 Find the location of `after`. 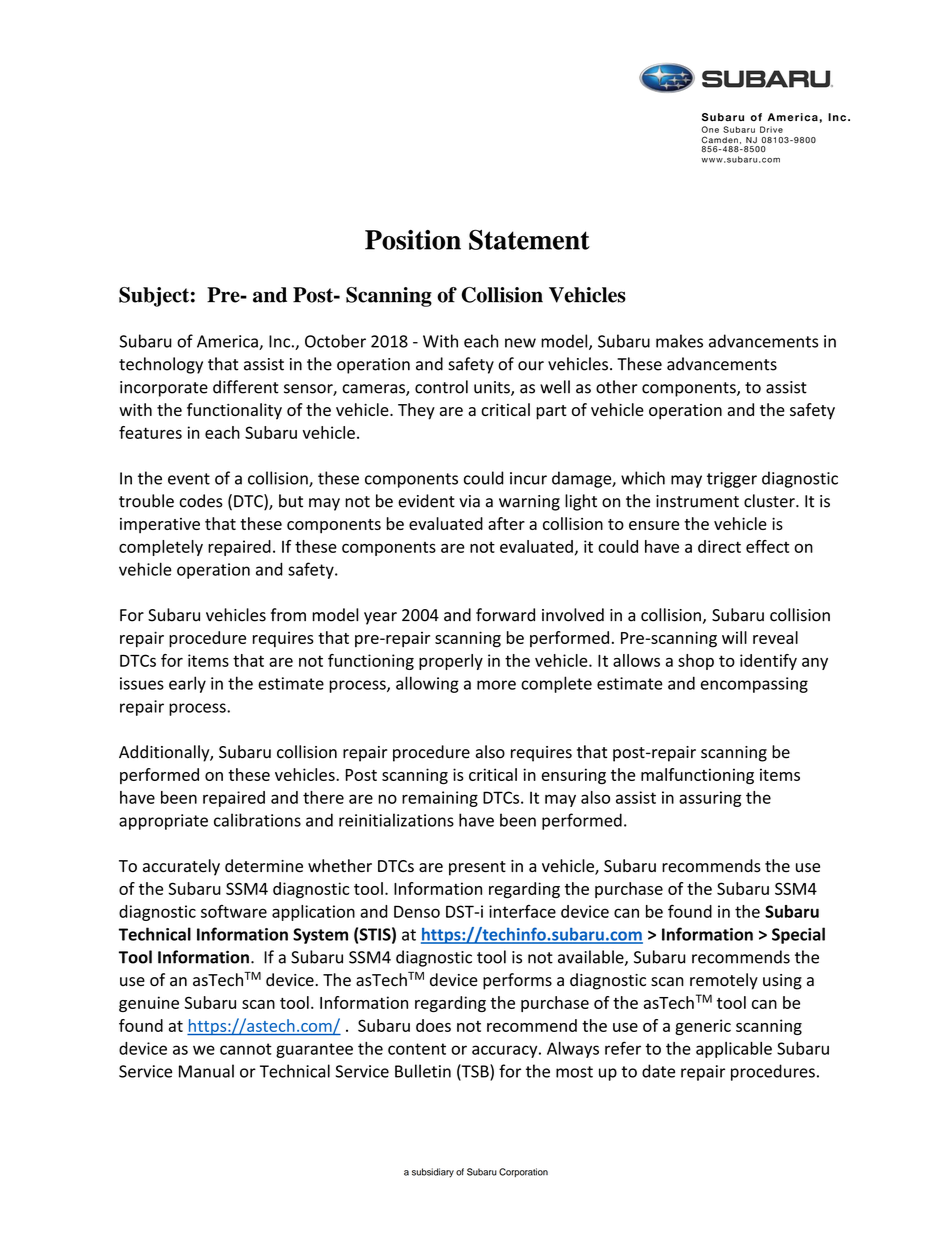

after is located at coordinates (506, 523).
